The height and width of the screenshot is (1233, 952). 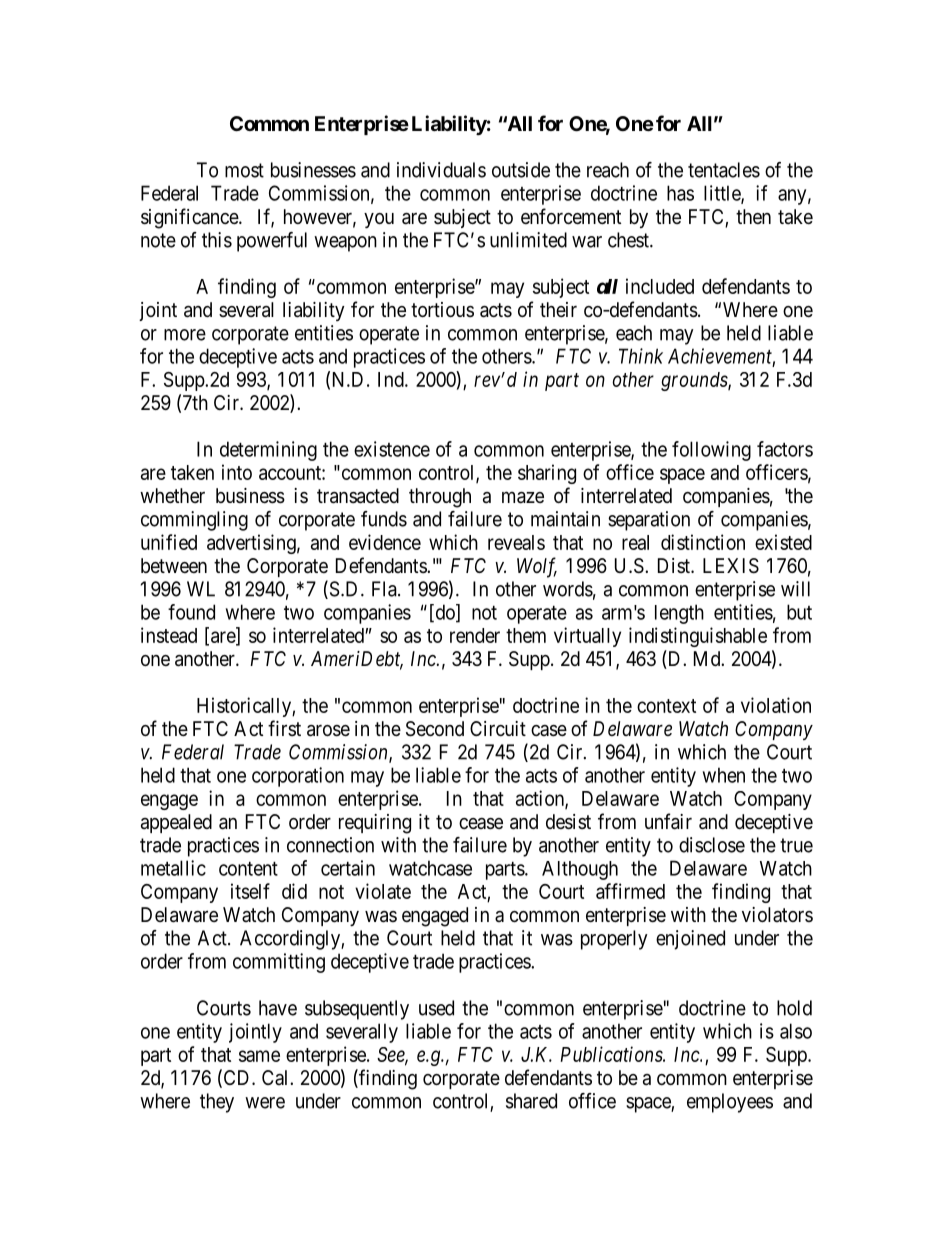 I want to click on individuals, so click(x=441, y=170).
